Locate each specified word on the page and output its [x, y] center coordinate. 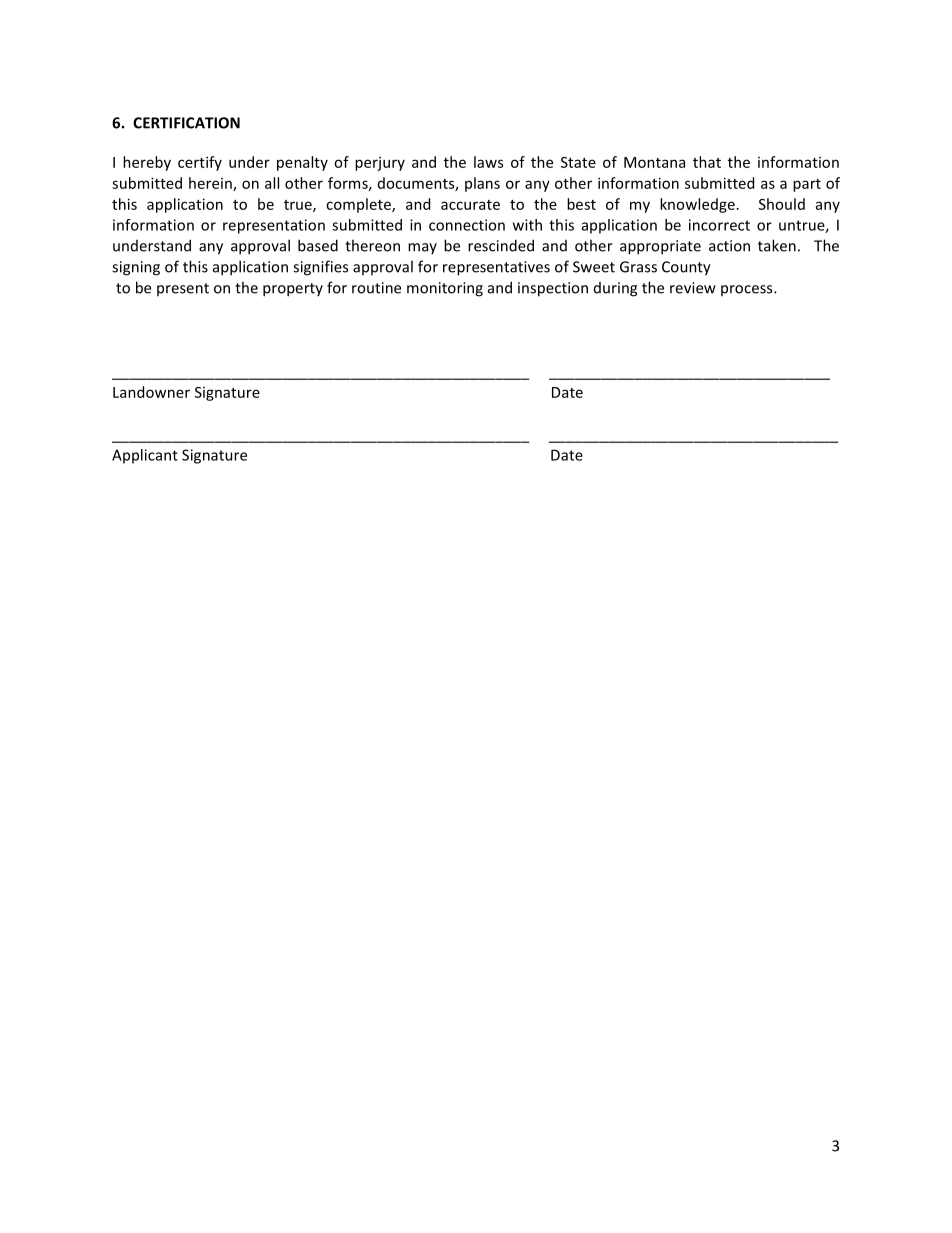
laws [488, 162]
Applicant [145, 456]
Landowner [151, 392]
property [293, 290]
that [707, 162]
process [748, 290]
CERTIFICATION [186, 123]
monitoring [445, 289]
